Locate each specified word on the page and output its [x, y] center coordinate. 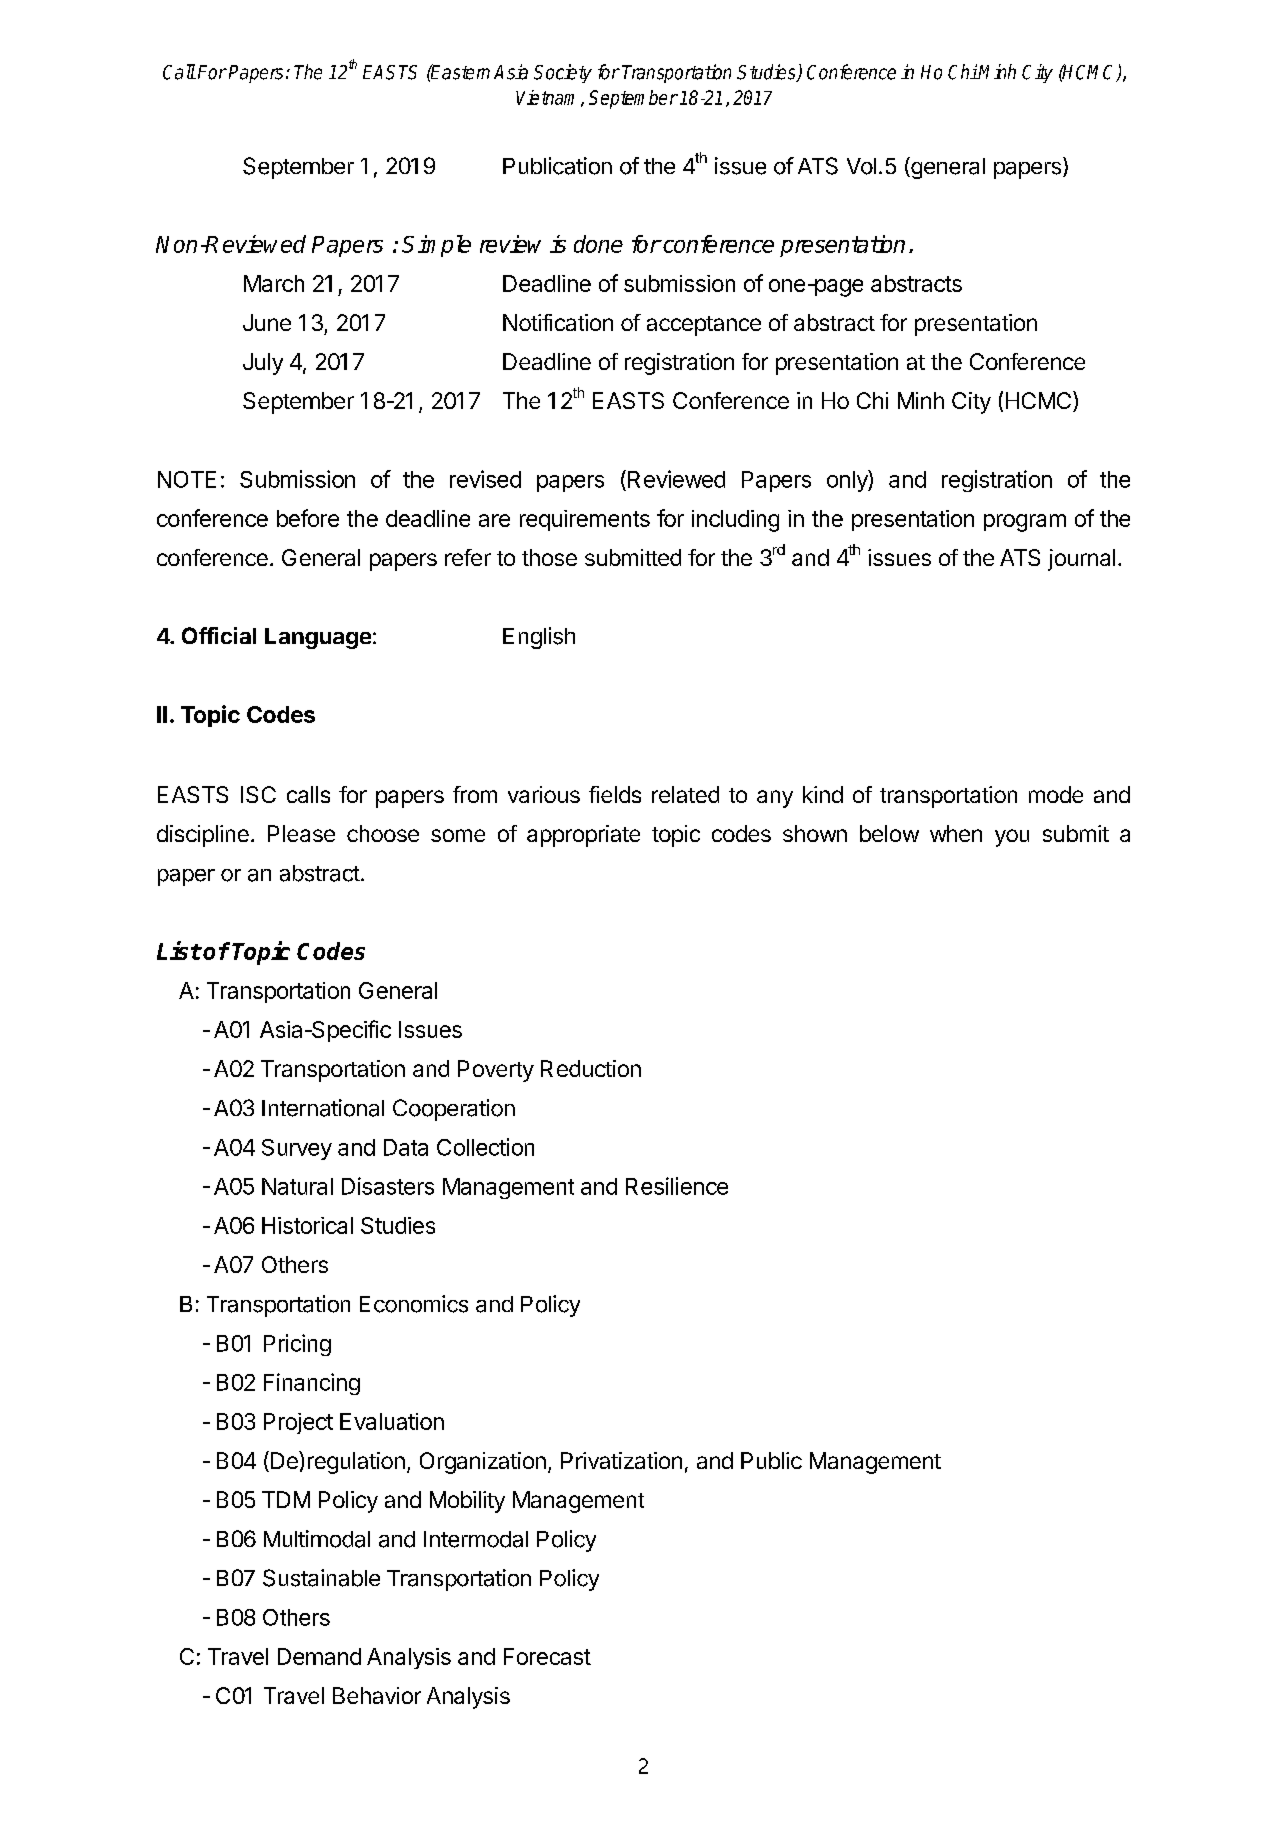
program [1025, 523]
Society [563, 73]
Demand [319, 1656]
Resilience [677, 1186]
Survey [297, 1149]
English [539, 638]
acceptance [704, 326]
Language [318, 638]
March [274, 283]
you [1012, 838]
